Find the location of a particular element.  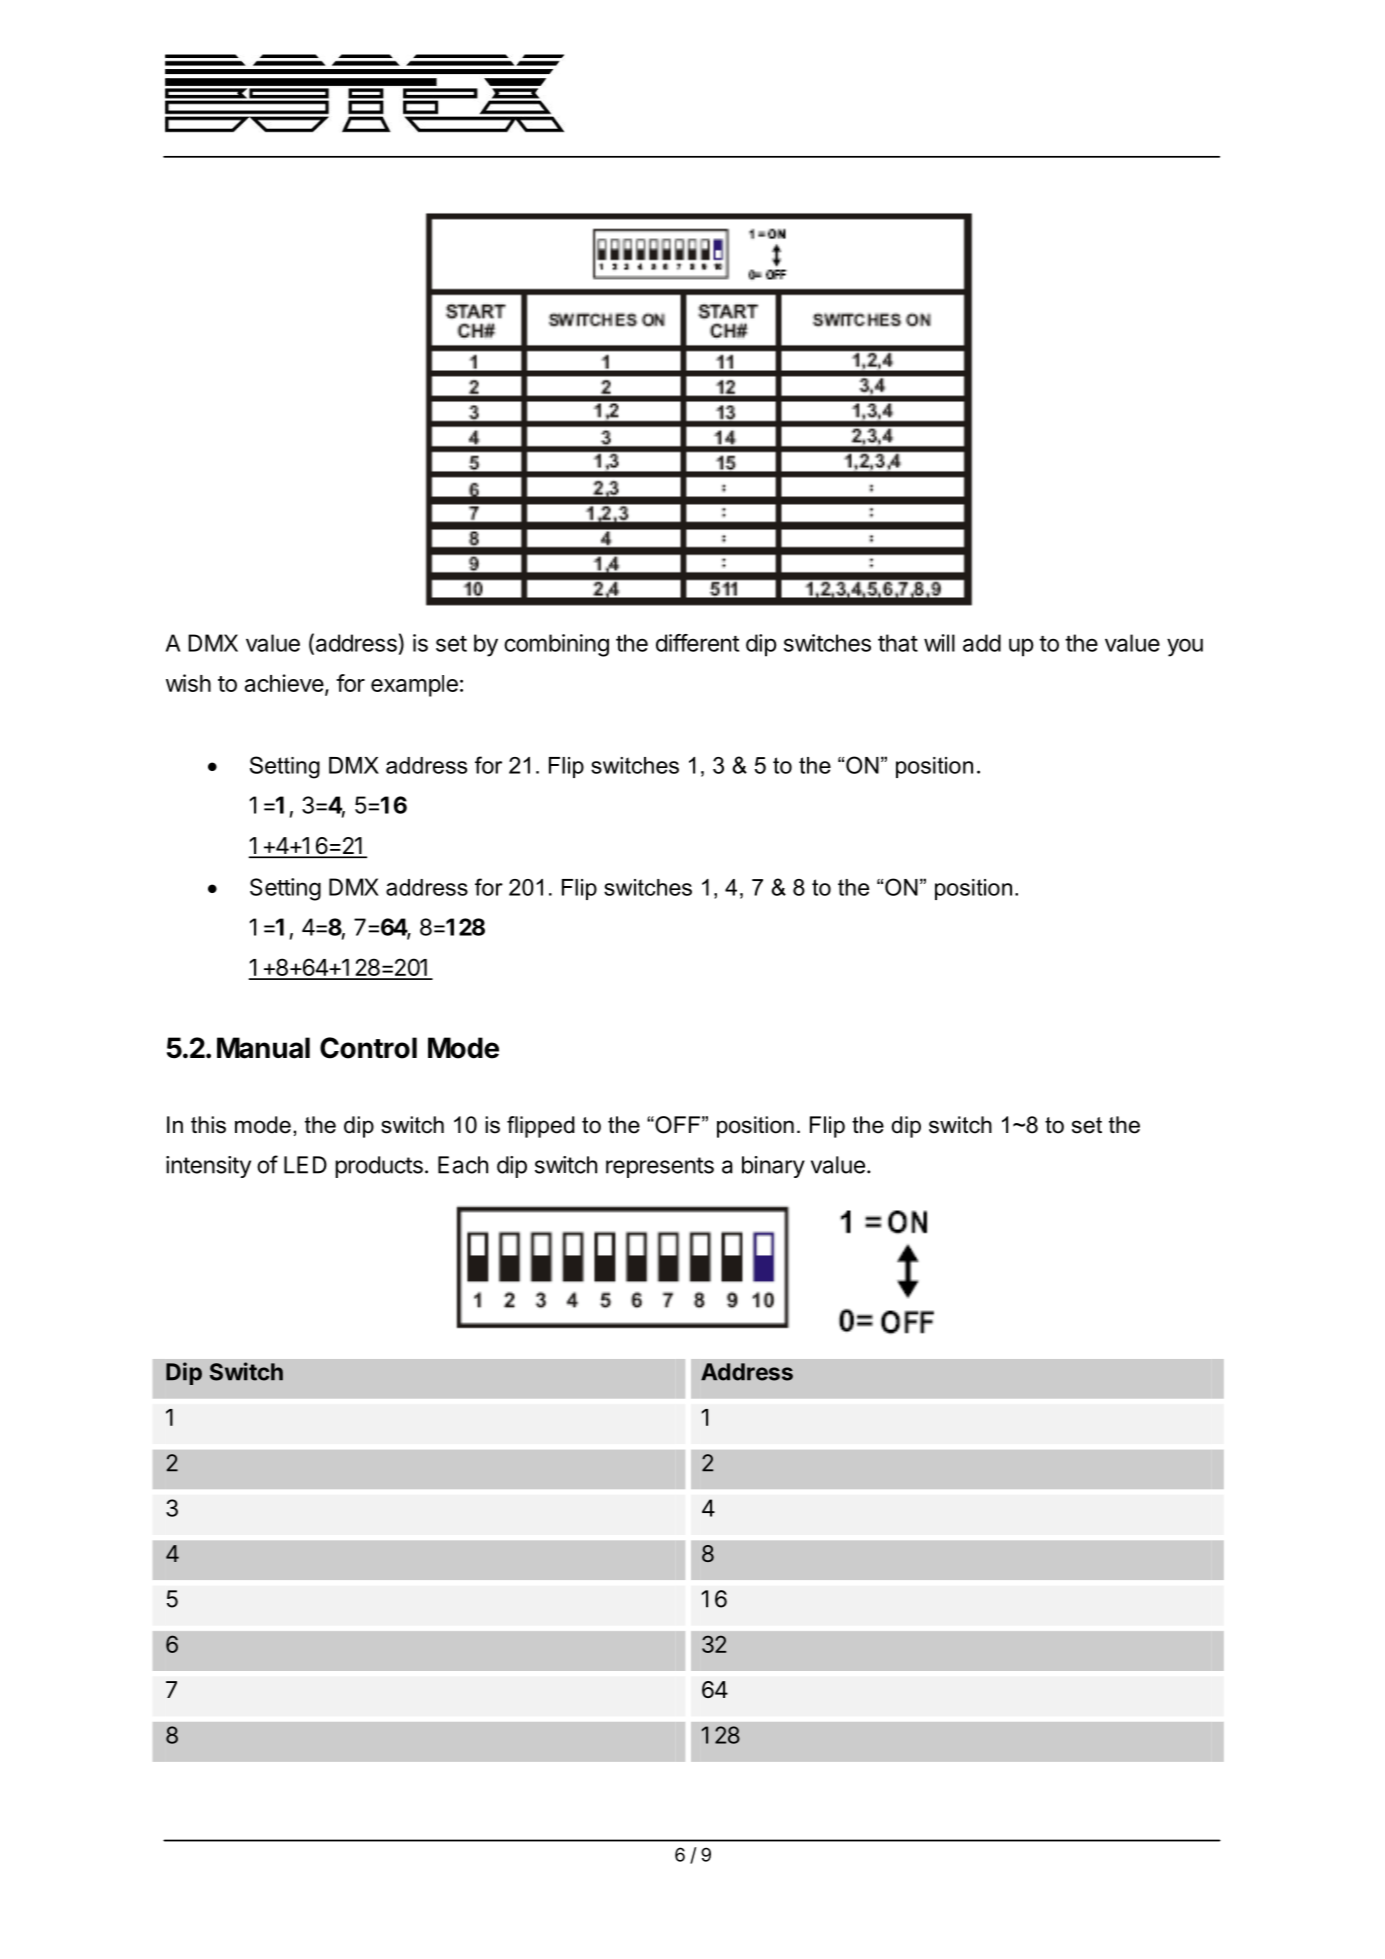

example is located at coordinates (414, 686).
